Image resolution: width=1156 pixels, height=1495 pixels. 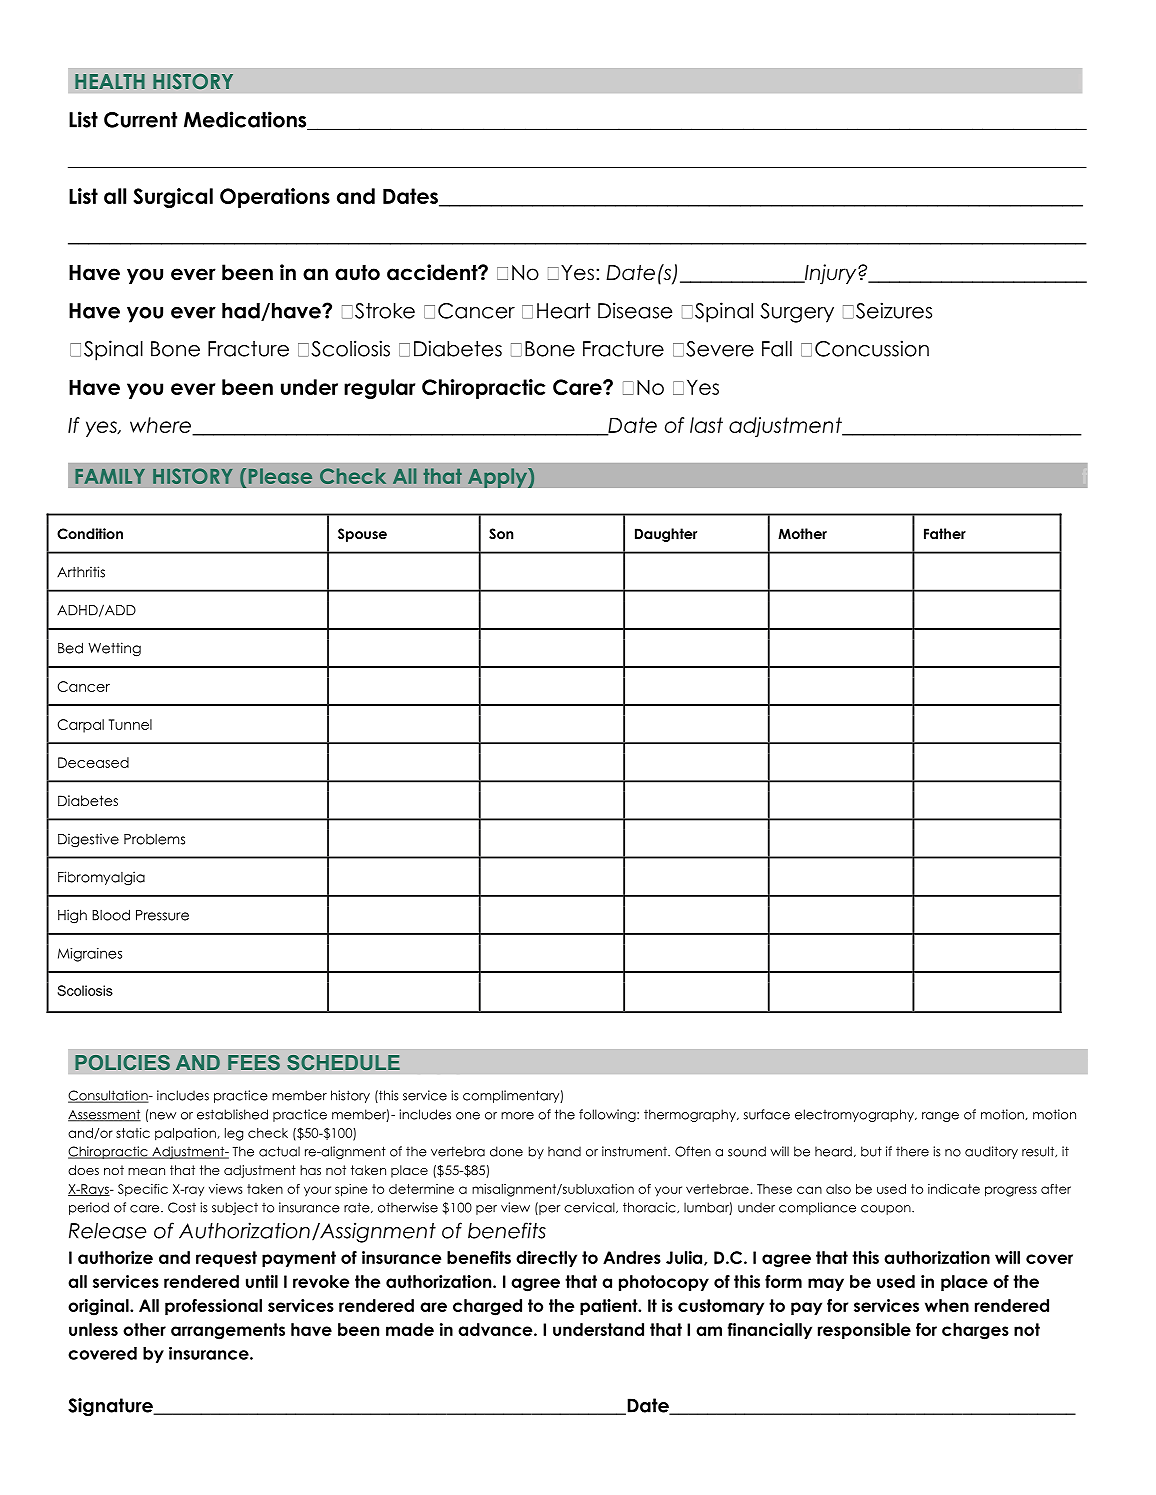 What do you see at coordinates (343, 1062) in the screenshot?
I see `SCHEDULE` at bounding box center [343, 1062].
